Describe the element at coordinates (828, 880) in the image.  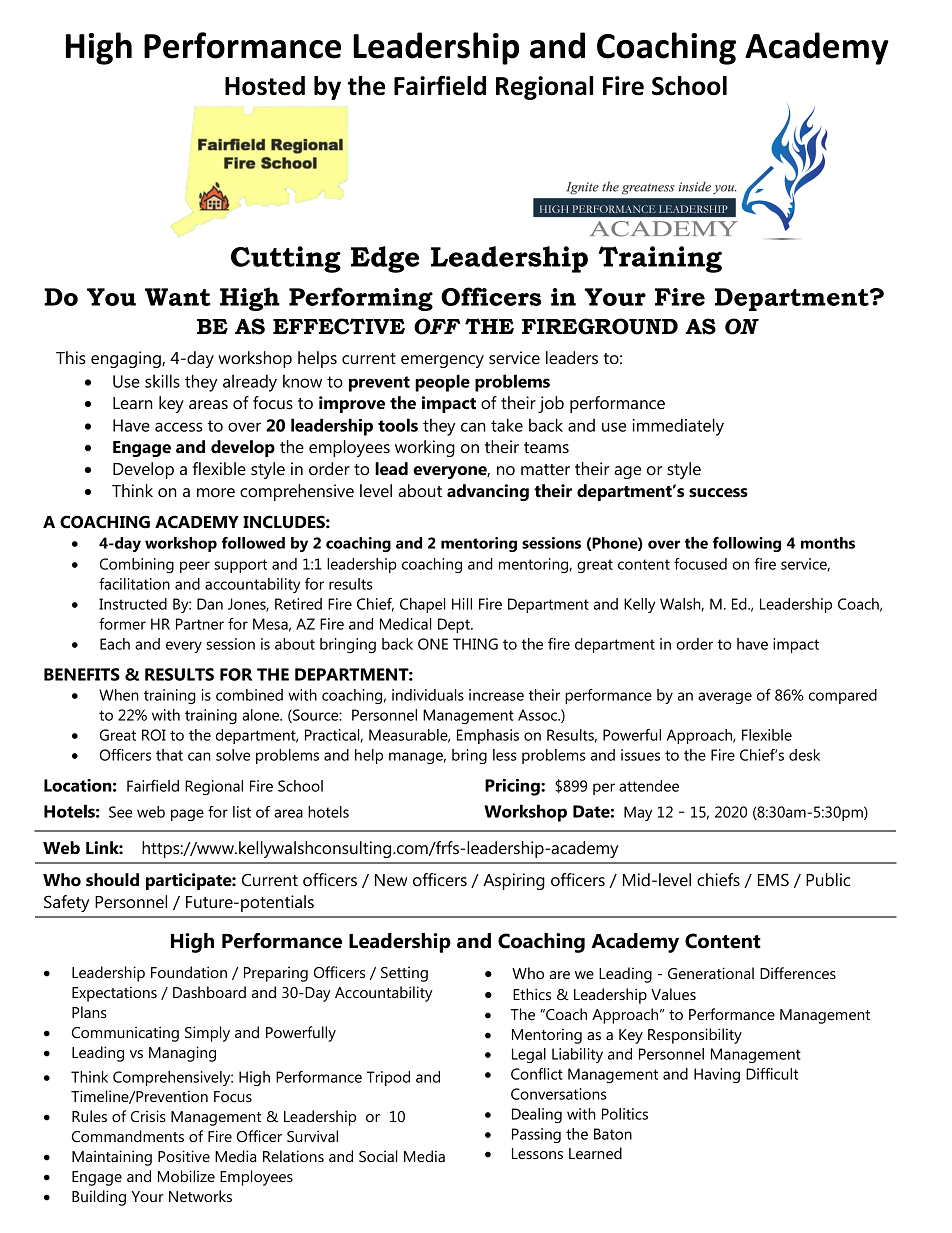
I see `Public` at that location.
